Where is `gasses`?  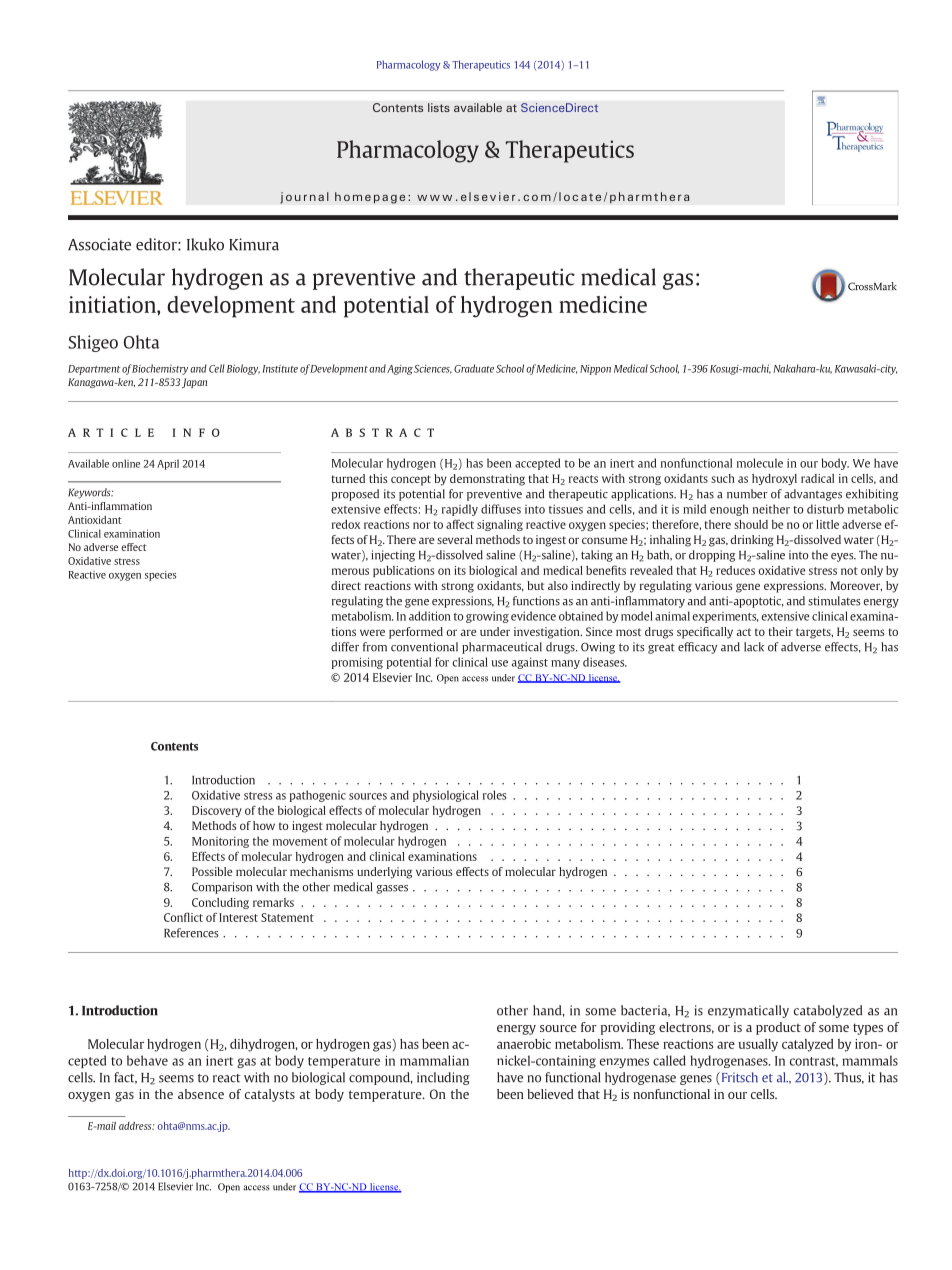 gasses is located at coordinates (392, 889).
